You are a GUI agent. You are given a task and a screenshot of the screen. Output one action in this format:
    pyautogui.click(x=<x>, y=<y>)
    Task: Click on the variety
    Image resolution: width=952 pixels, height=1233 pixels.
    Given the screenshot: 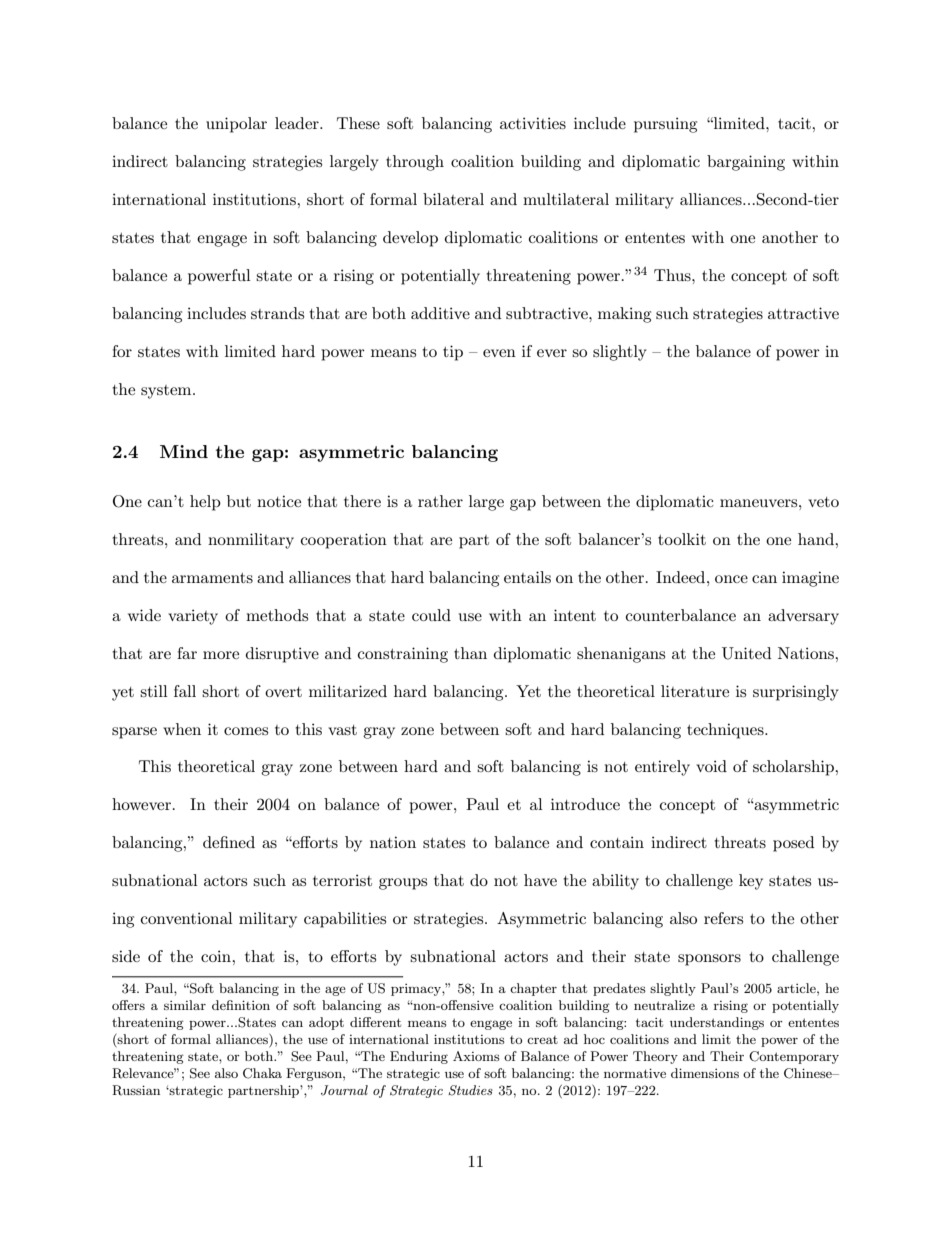 What is the action you would take?
    pyautogui.click(x=193, y=617)
